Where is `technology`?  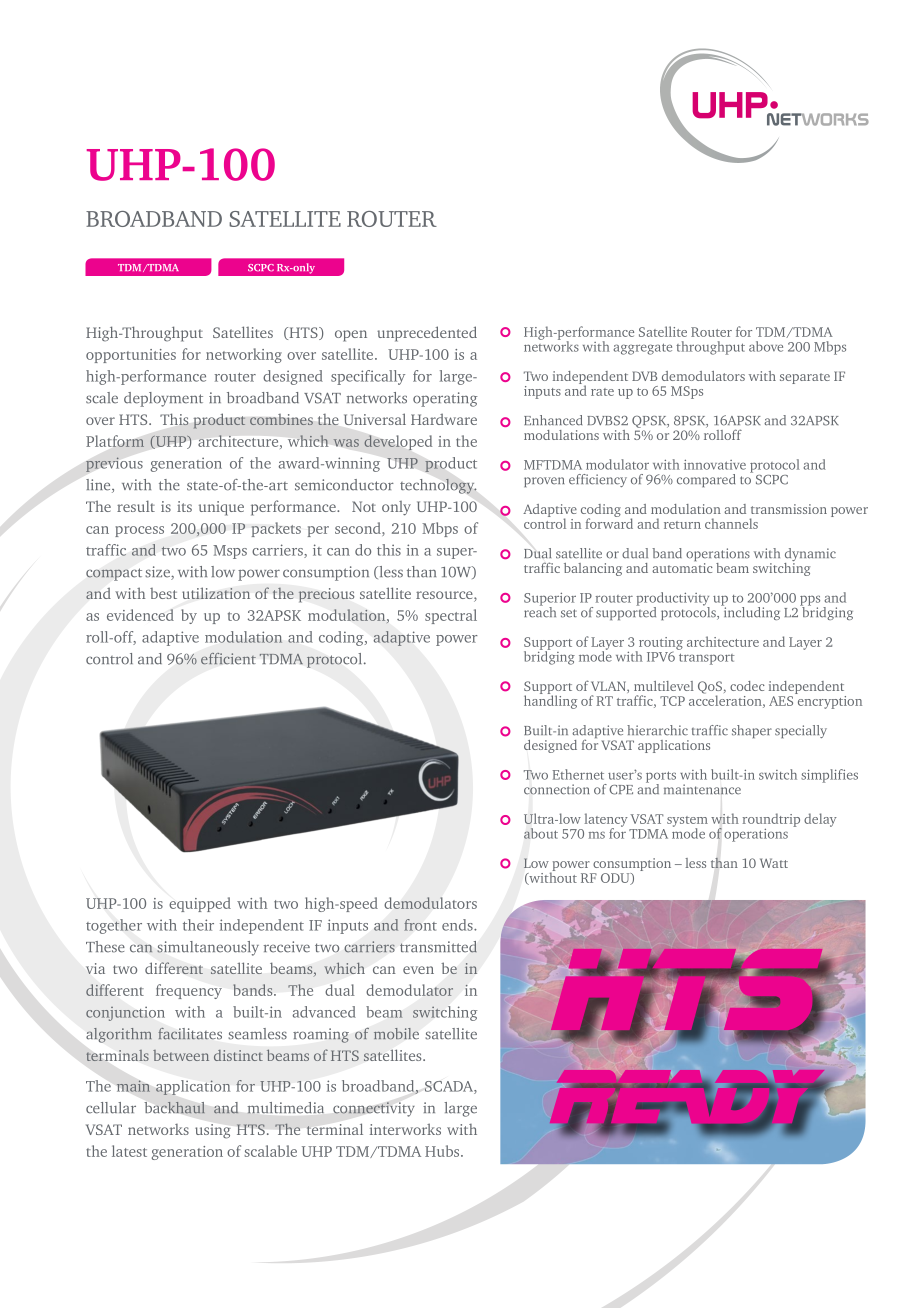
technology is located at coordinates (438, 486).
